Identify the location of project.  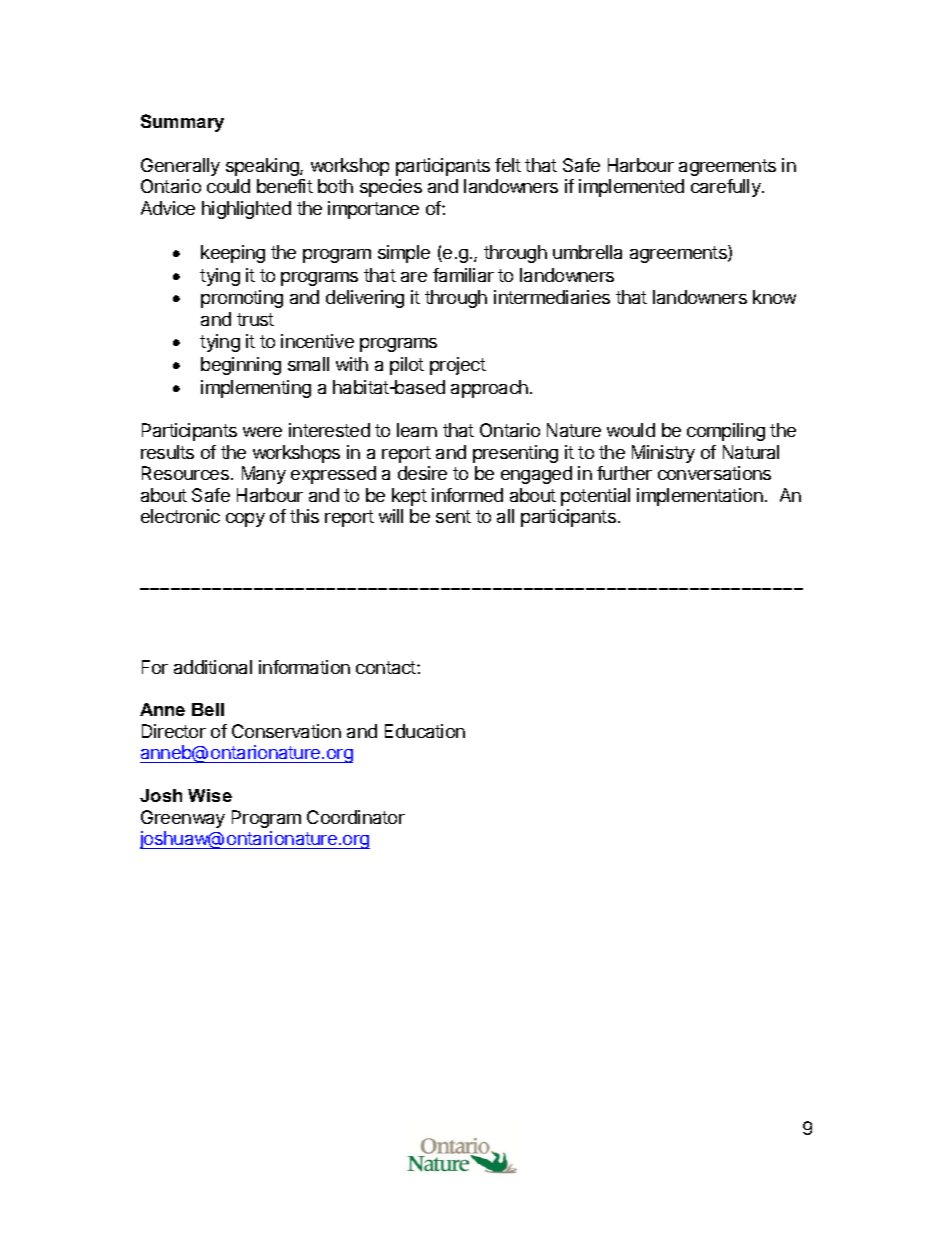
(458, 366).
